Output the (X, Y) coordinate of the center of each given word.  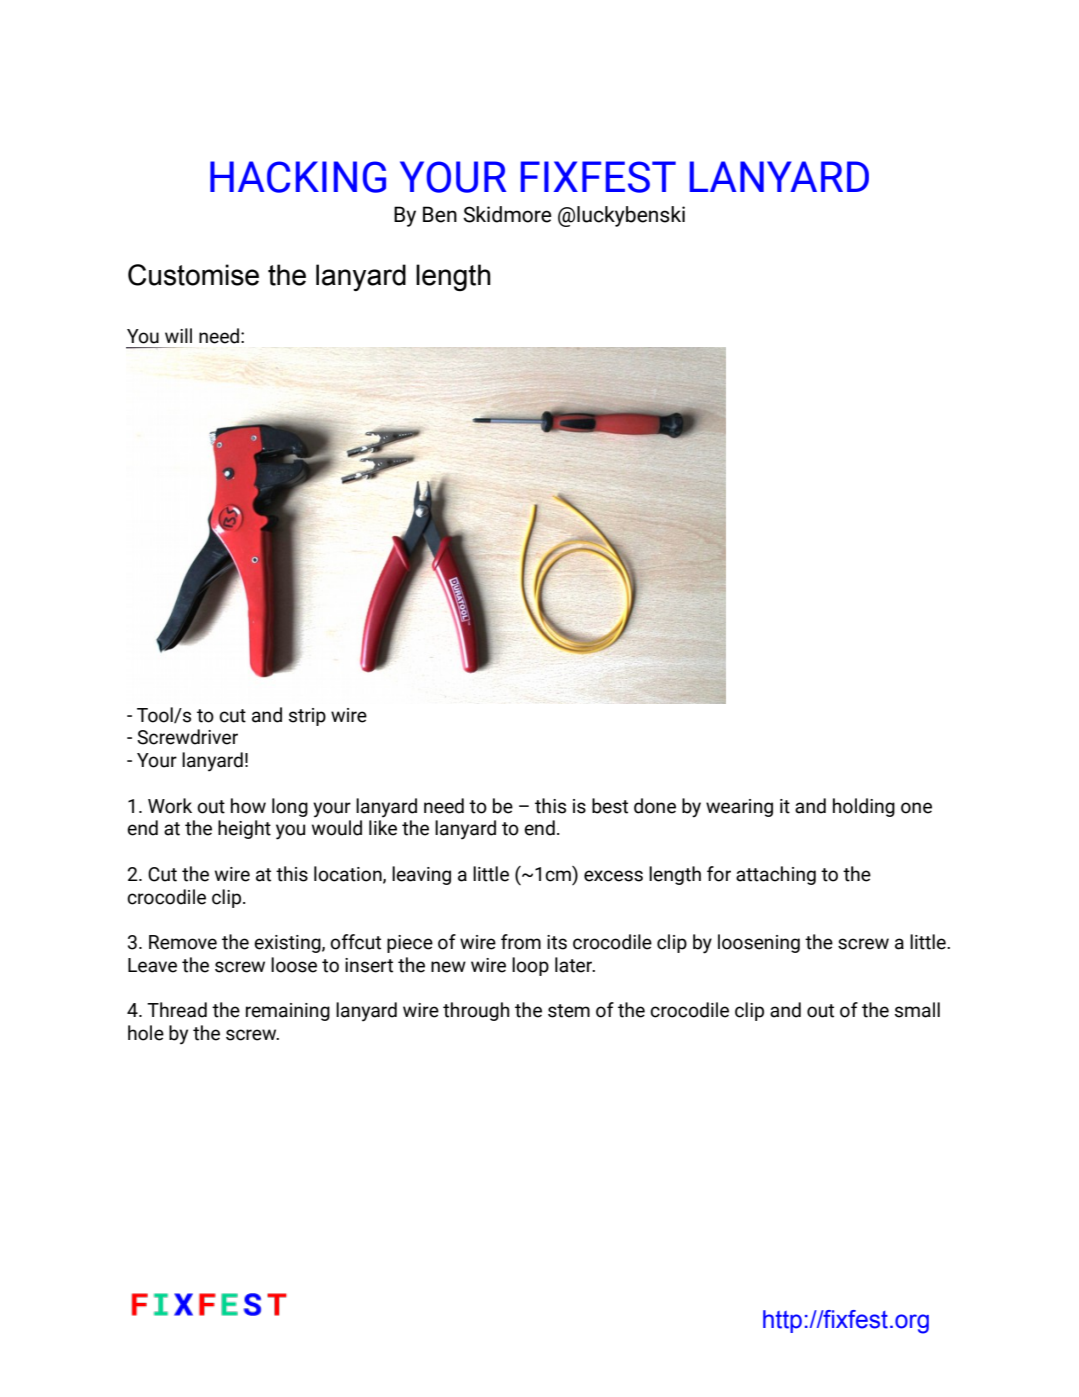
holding (864, 807)
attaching (776, 875)
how (248, 806)
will (178, 335)
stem (569, 1011)
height (244, 829)
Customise (193, 275)
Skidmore (507, 214)
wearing (739, 808)
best (610, 806)
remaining (288, 1012)
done (655, 806)
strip (307, 717)
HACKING (298, 177)
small (917, 1010)
